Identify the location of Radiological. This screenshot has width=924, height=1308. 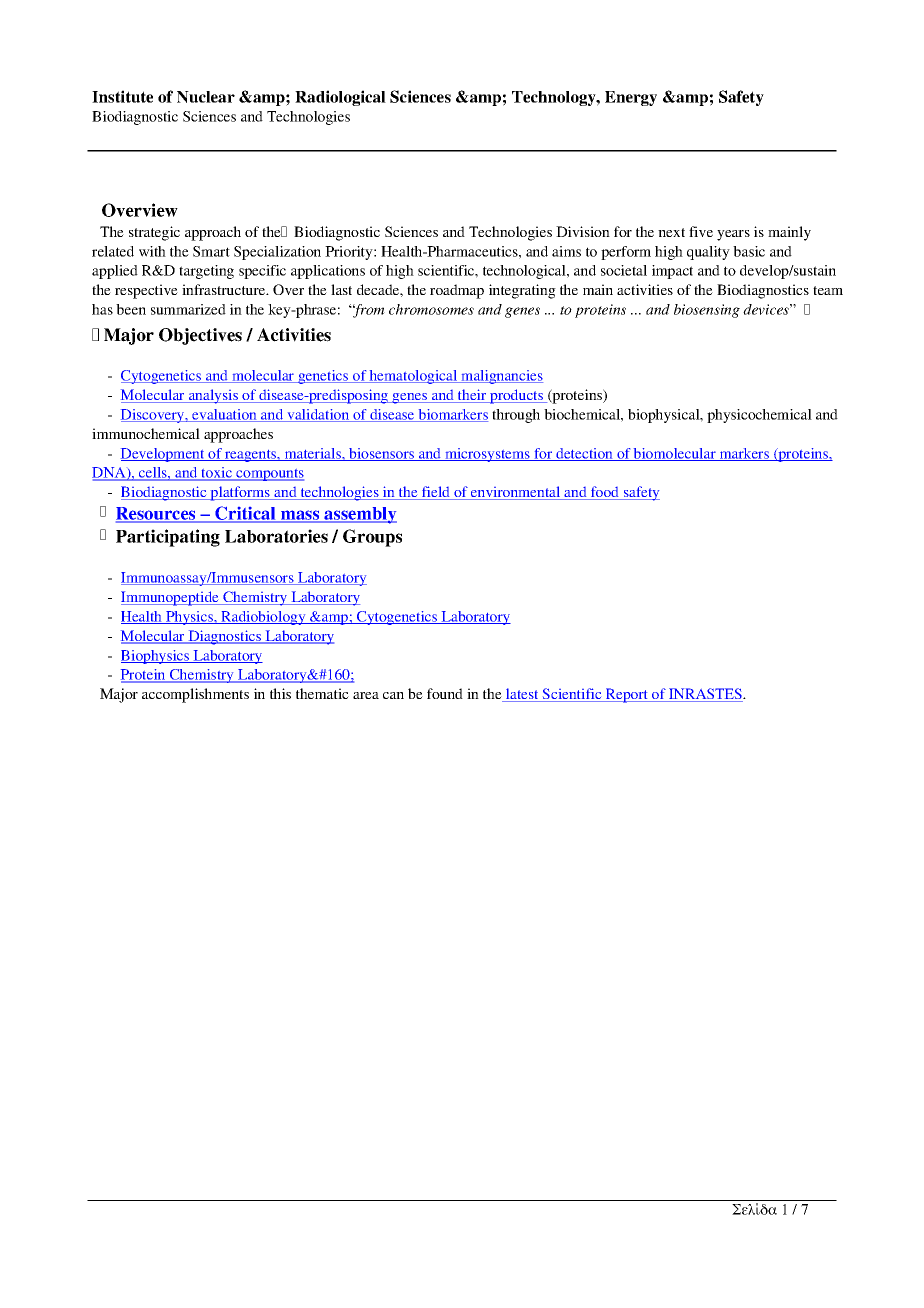
(340, 98).
